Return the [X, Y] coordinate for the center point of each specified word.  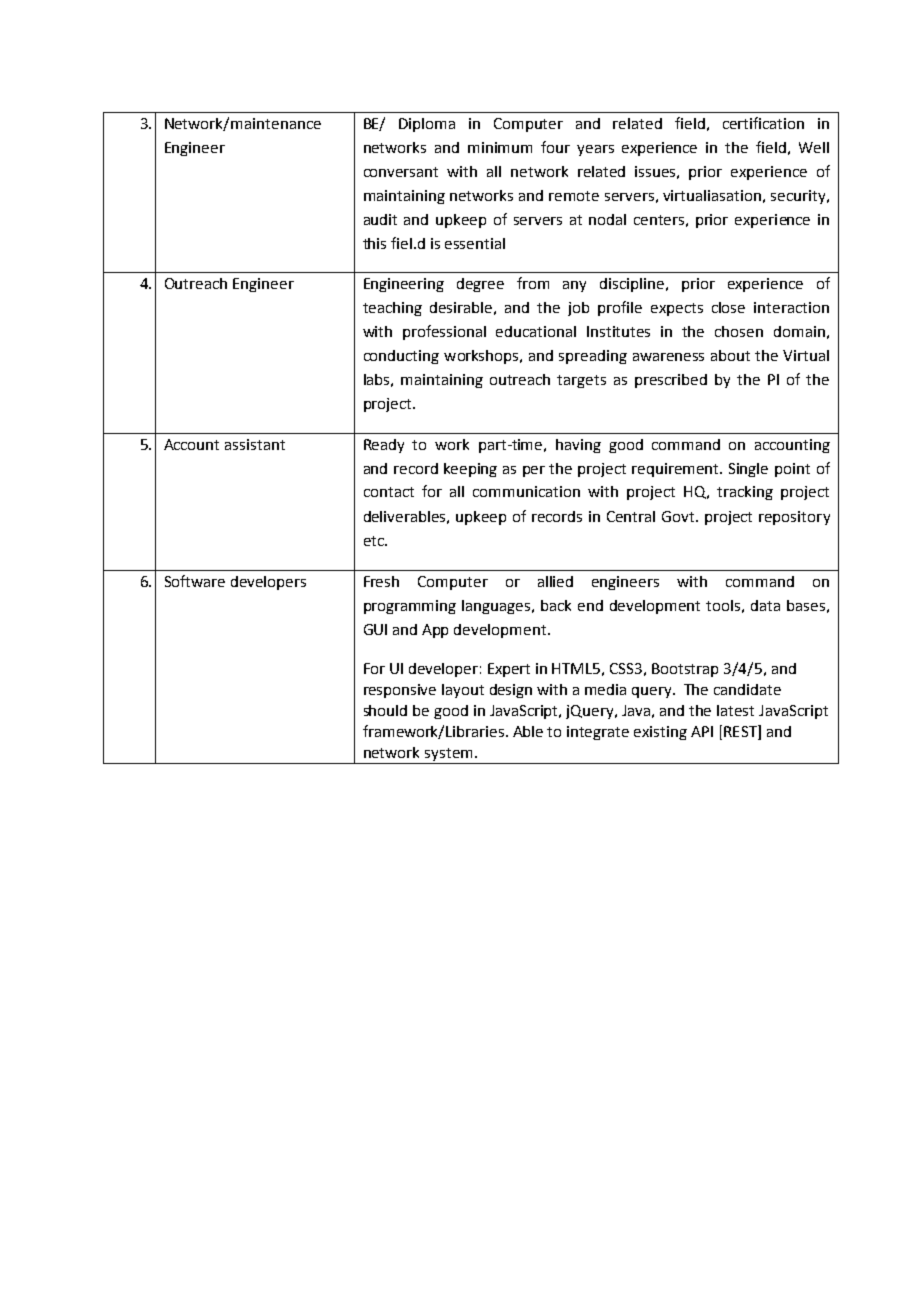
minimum [500, 147]
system [448, 754]
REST [741, 731]
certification [763, 123]
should [385, 710]
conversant [401, 172]
